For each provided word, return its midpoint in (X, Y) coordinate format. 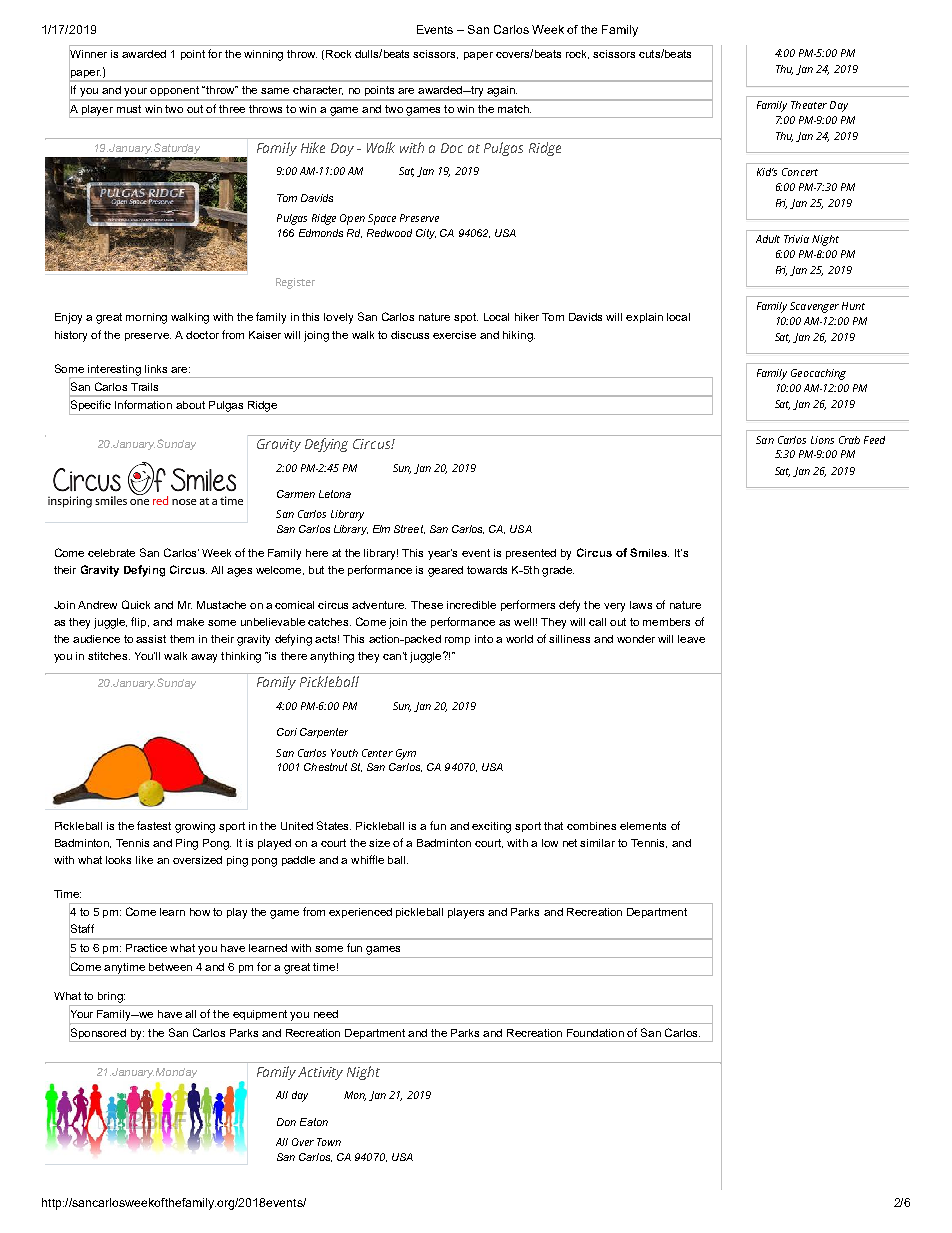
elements (643, 826)
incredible (471, 605)
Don (286, 1122)
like (144, 860)
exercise (454, 335)
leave (691, 639)
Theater (809, 105)
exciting (491, 827)
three (232, 109)
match (514, 109)
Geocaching (818, 374)
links (156, 369)
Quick (136, 604)
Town (329, 1142)
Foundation (595, 1033)
